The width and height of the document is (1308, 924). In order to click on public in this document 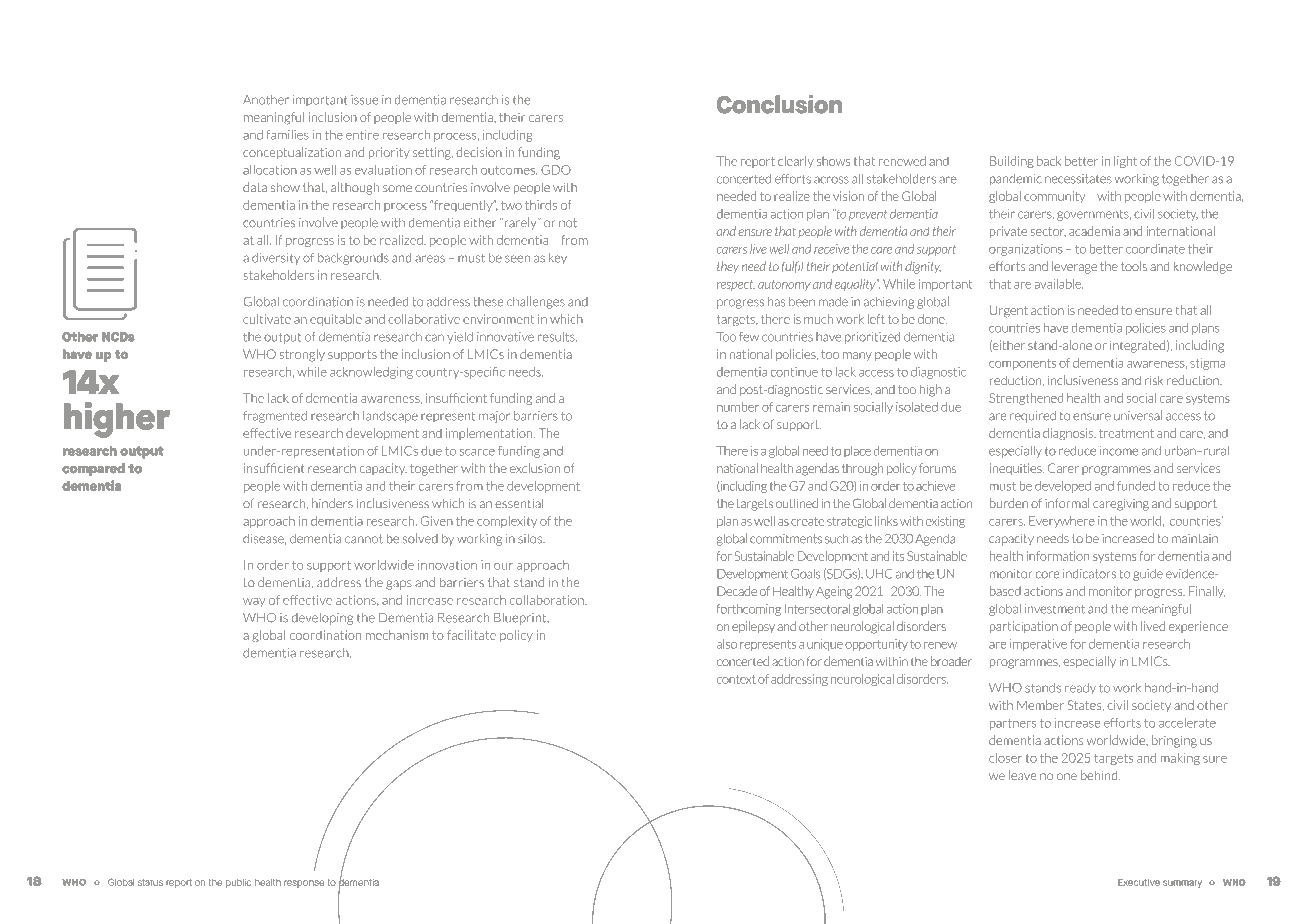, I will do `click(238, 883)`.
